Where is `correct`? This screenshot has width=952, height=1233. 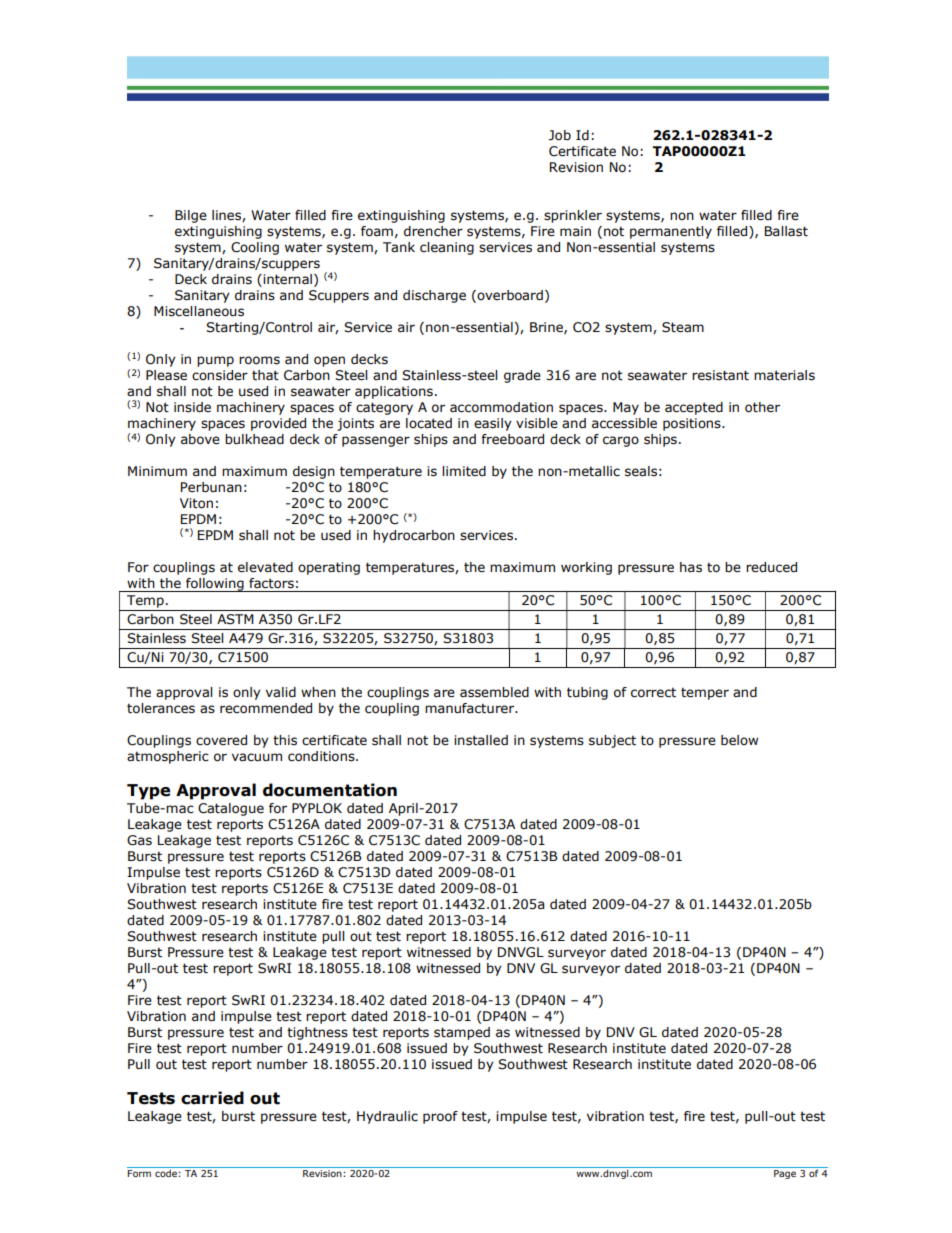 correct is located at coordinates (653, 692).
